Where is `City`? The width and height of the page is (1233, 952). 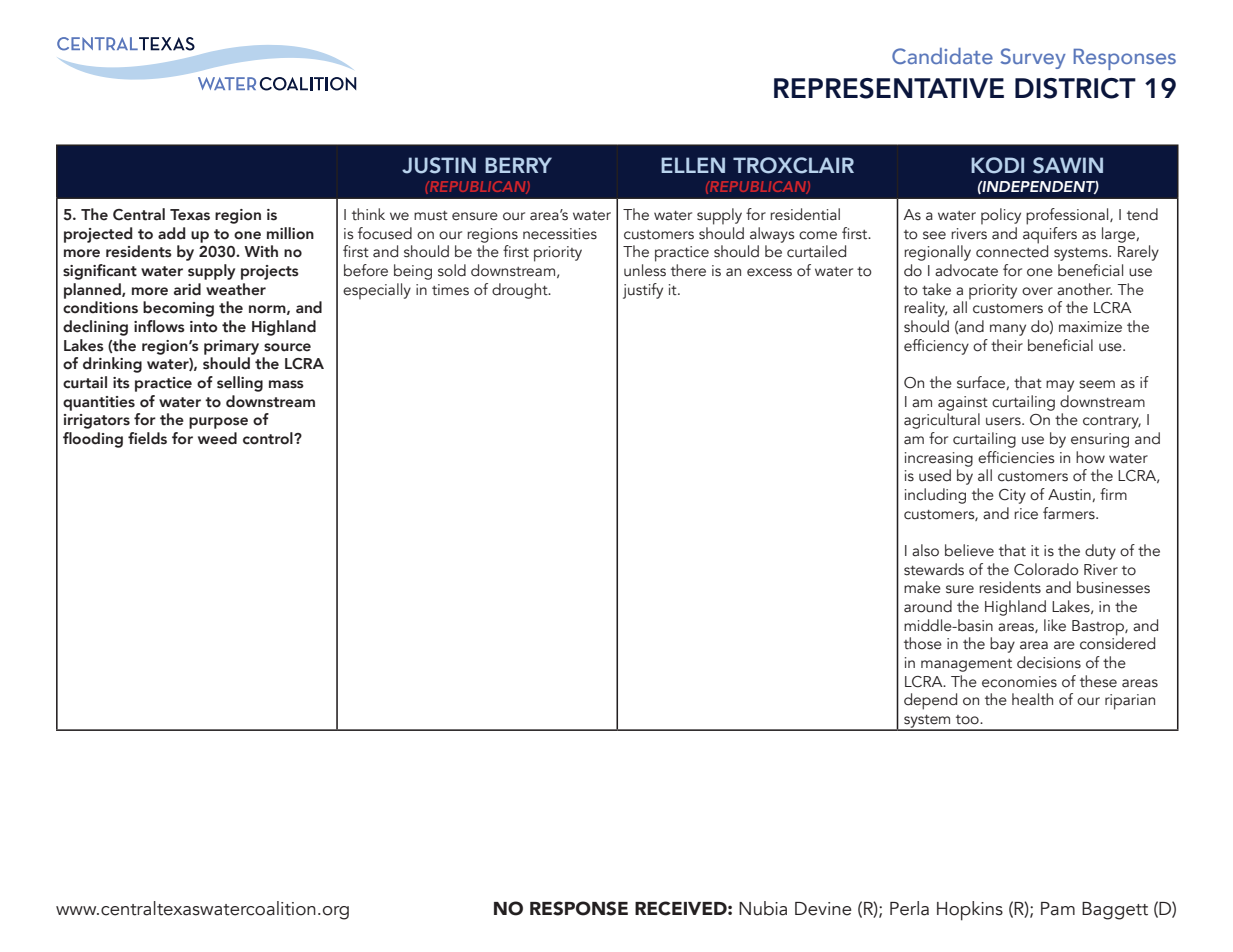
City is located at coordinates (1012, 496).
